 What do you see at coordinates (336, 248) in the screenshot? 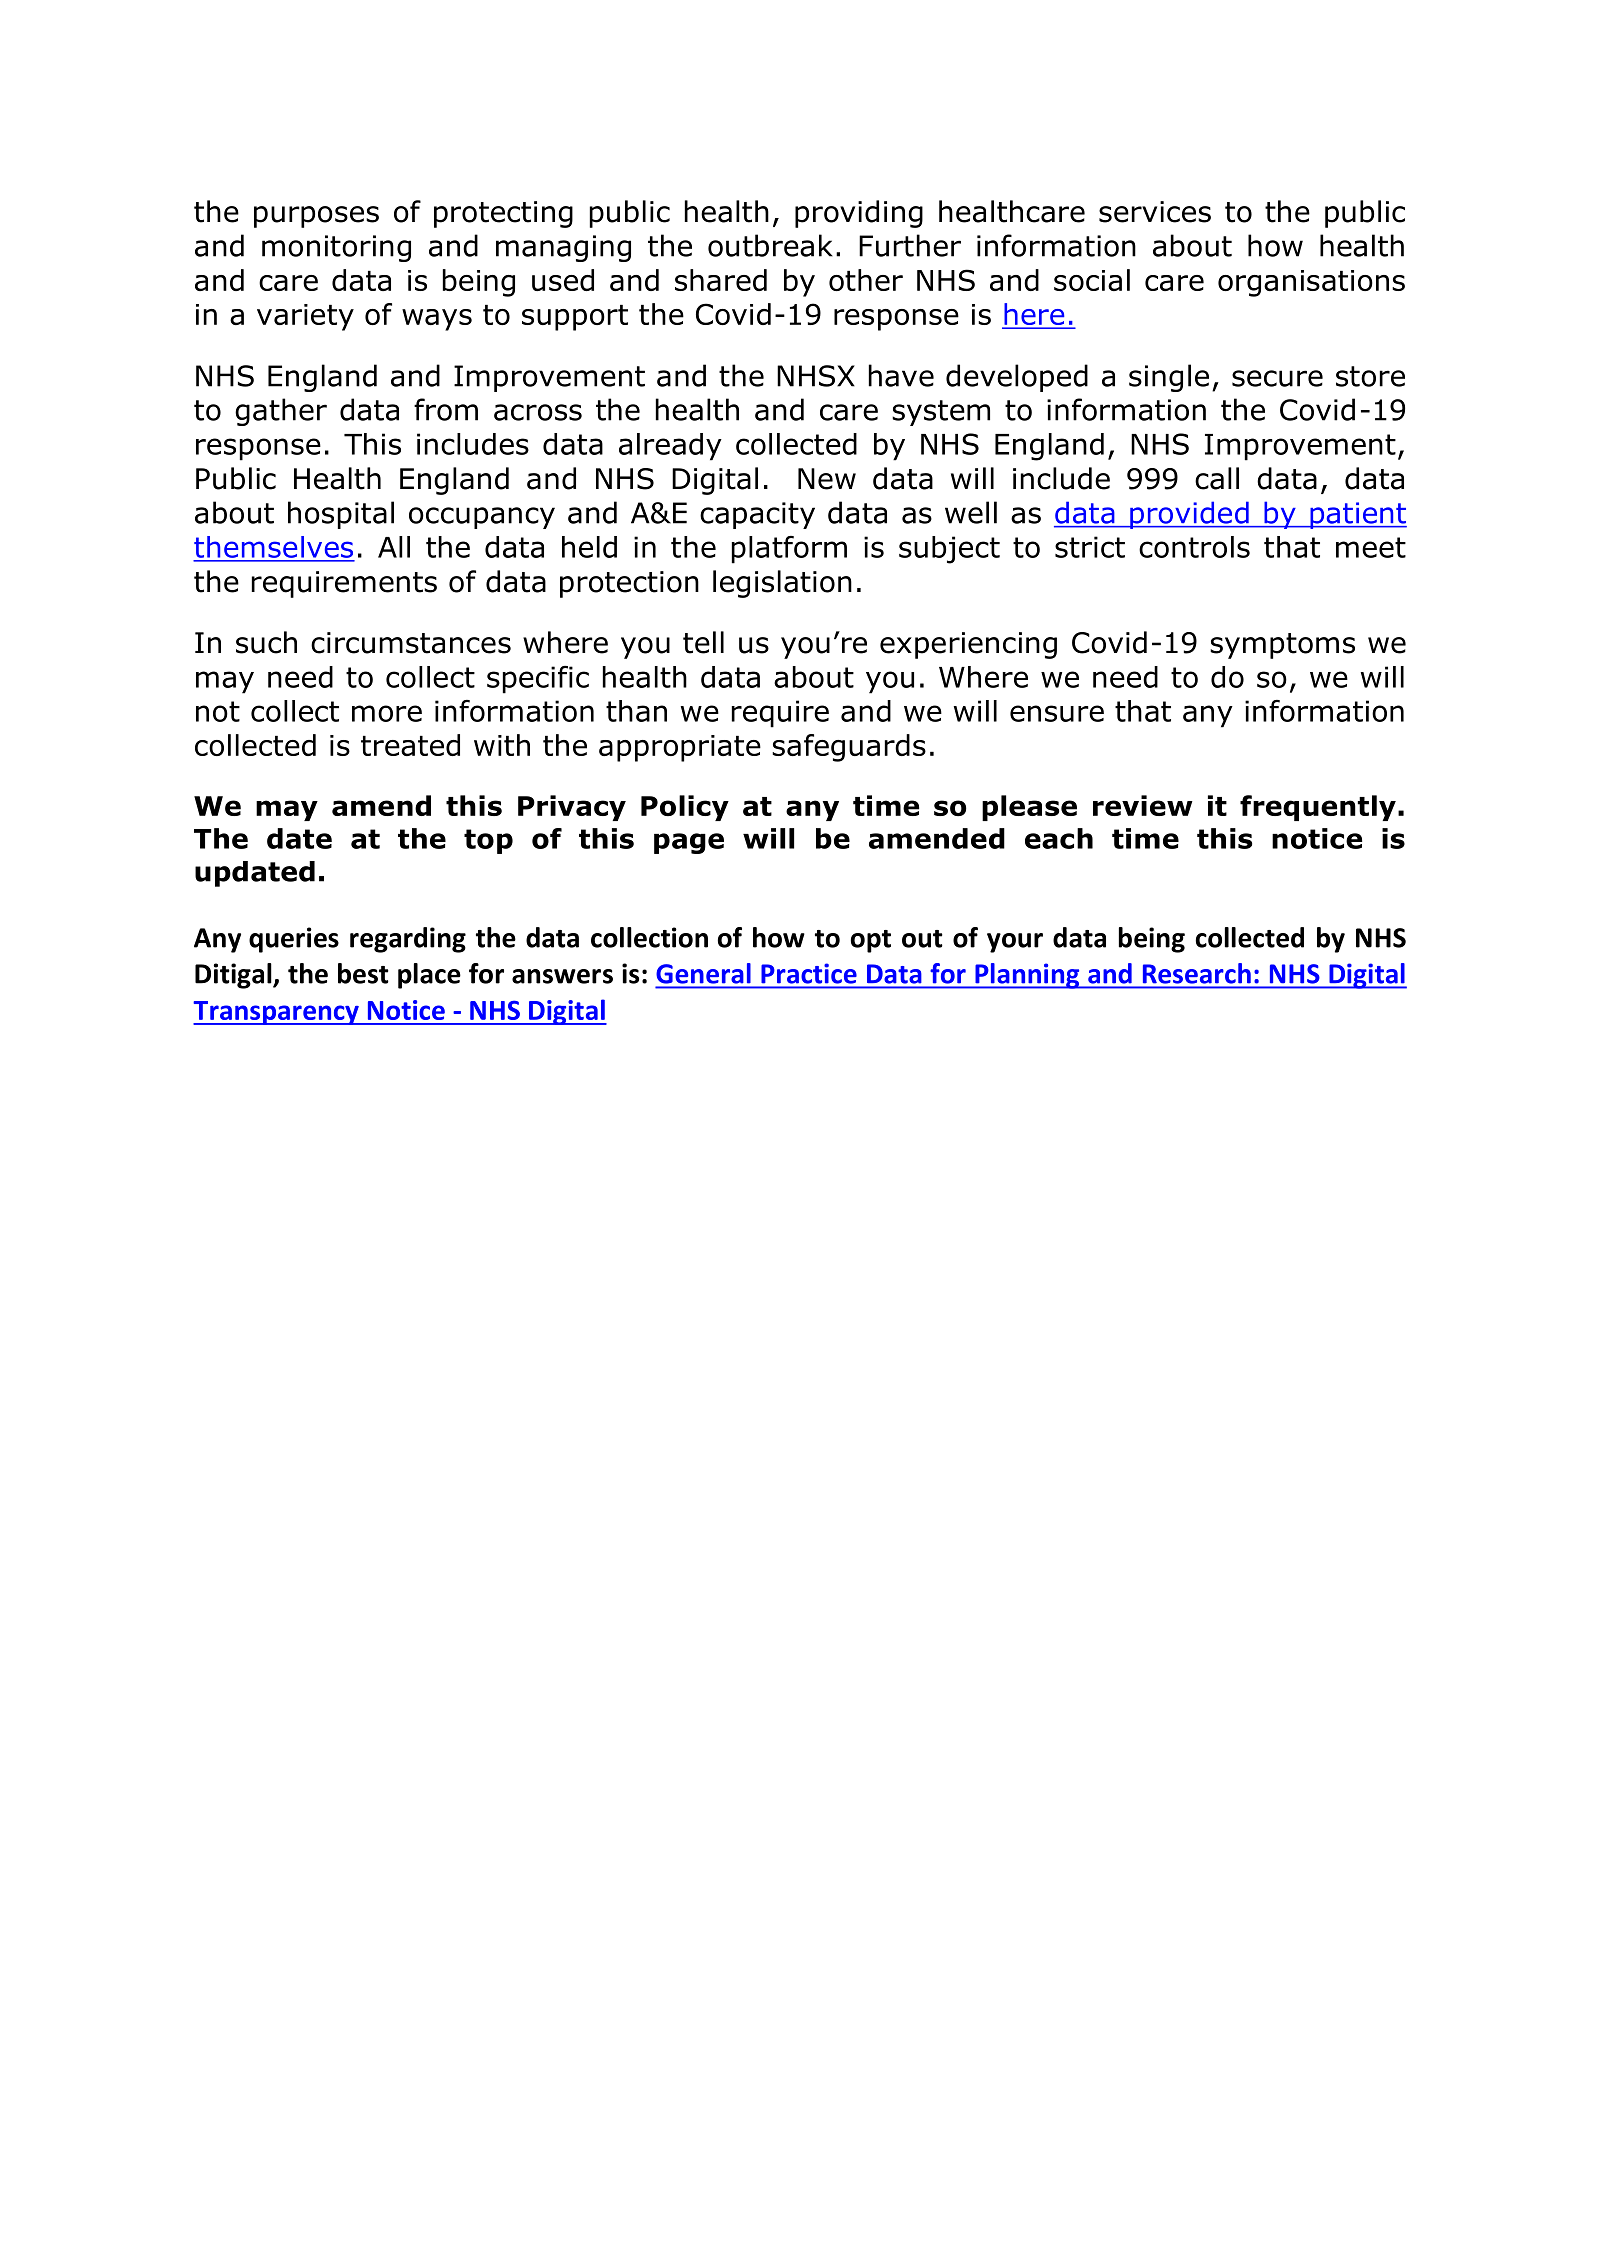
I see `monitoring` at bounding box center [336, 248].
